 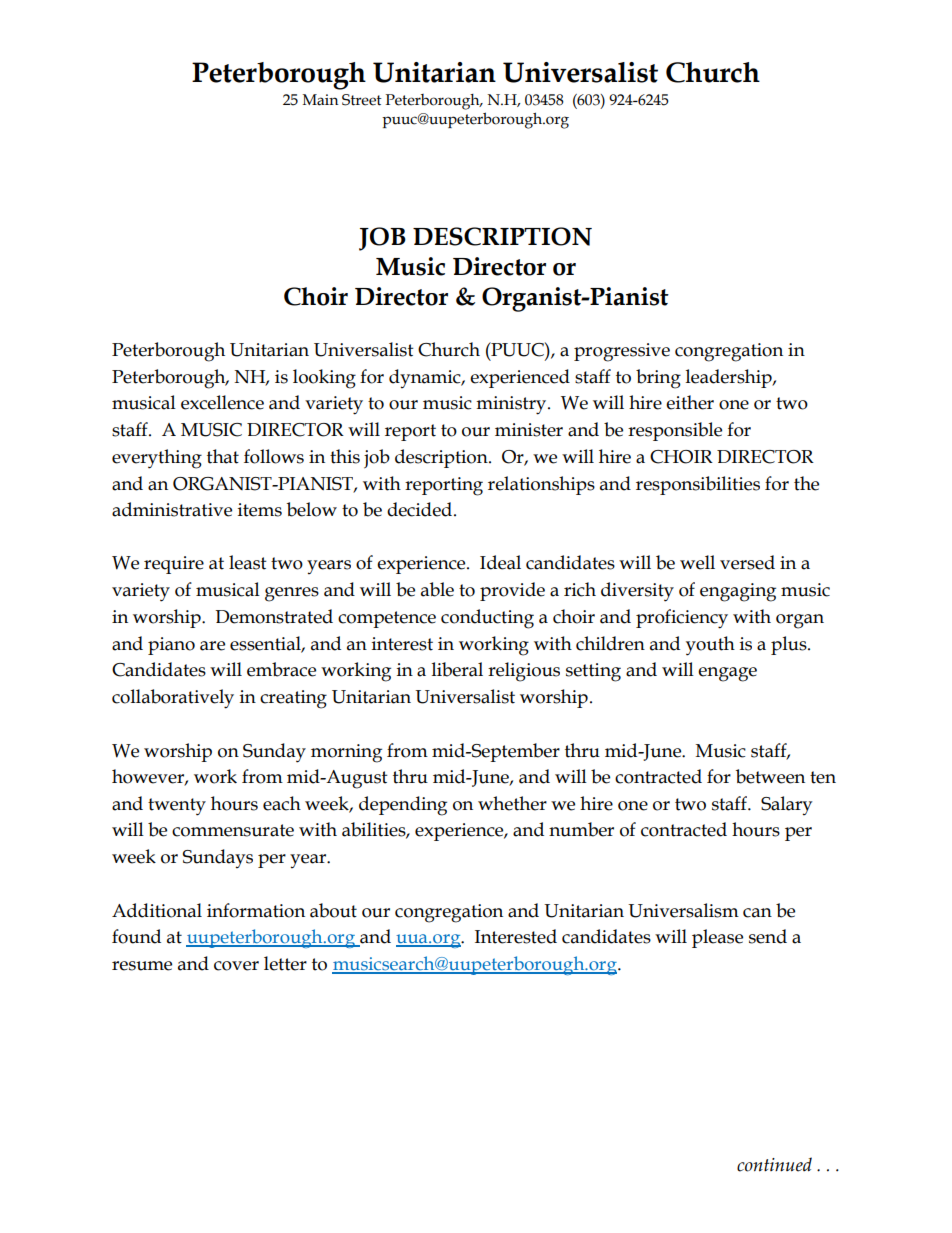 What do you see at coordinates (622, 352) in the page?
I see `progressive` at bounding box center [622, 352].
